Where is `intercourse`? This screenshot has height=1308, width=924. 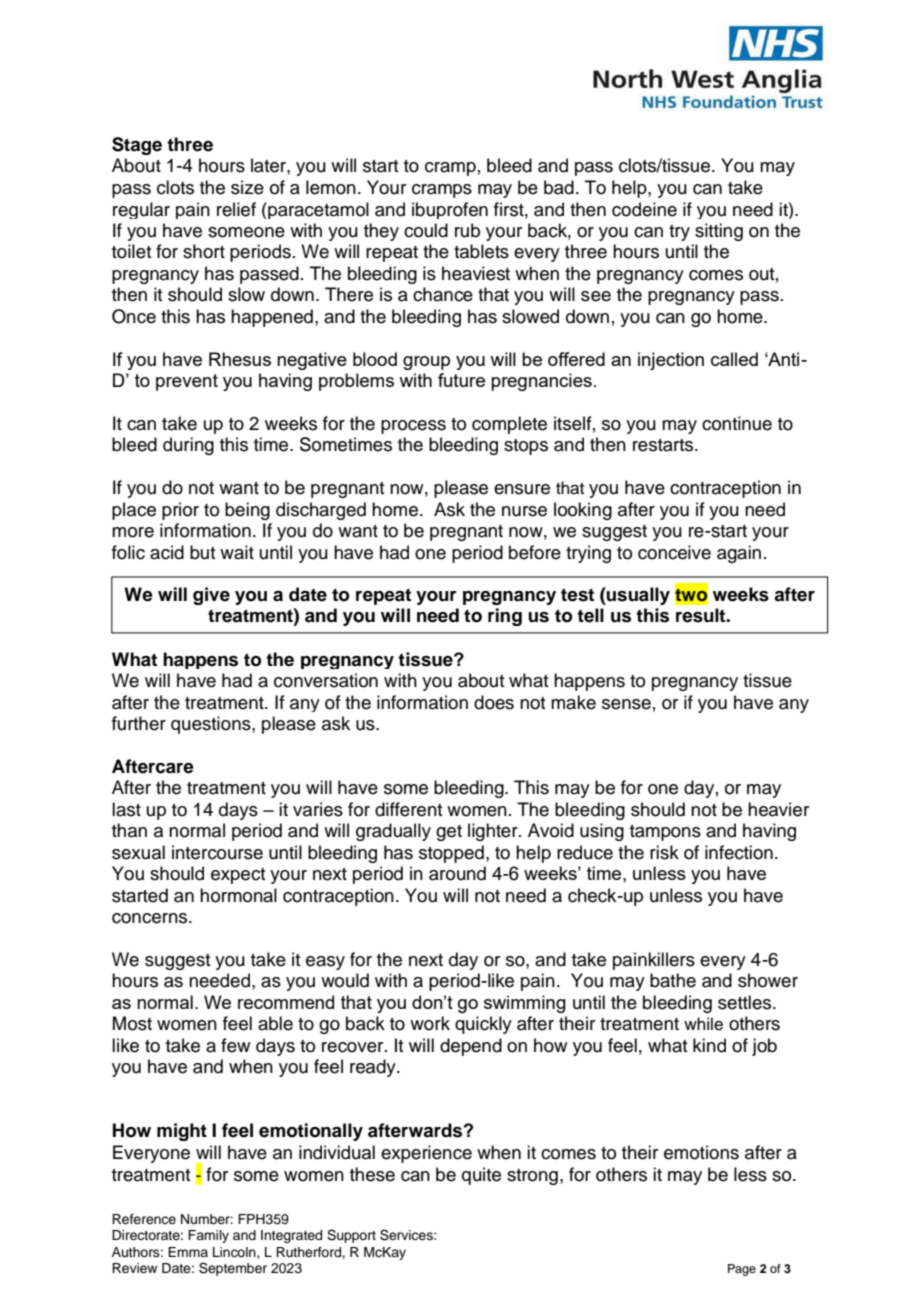 intercourse is located at coordinates (217, 852).
